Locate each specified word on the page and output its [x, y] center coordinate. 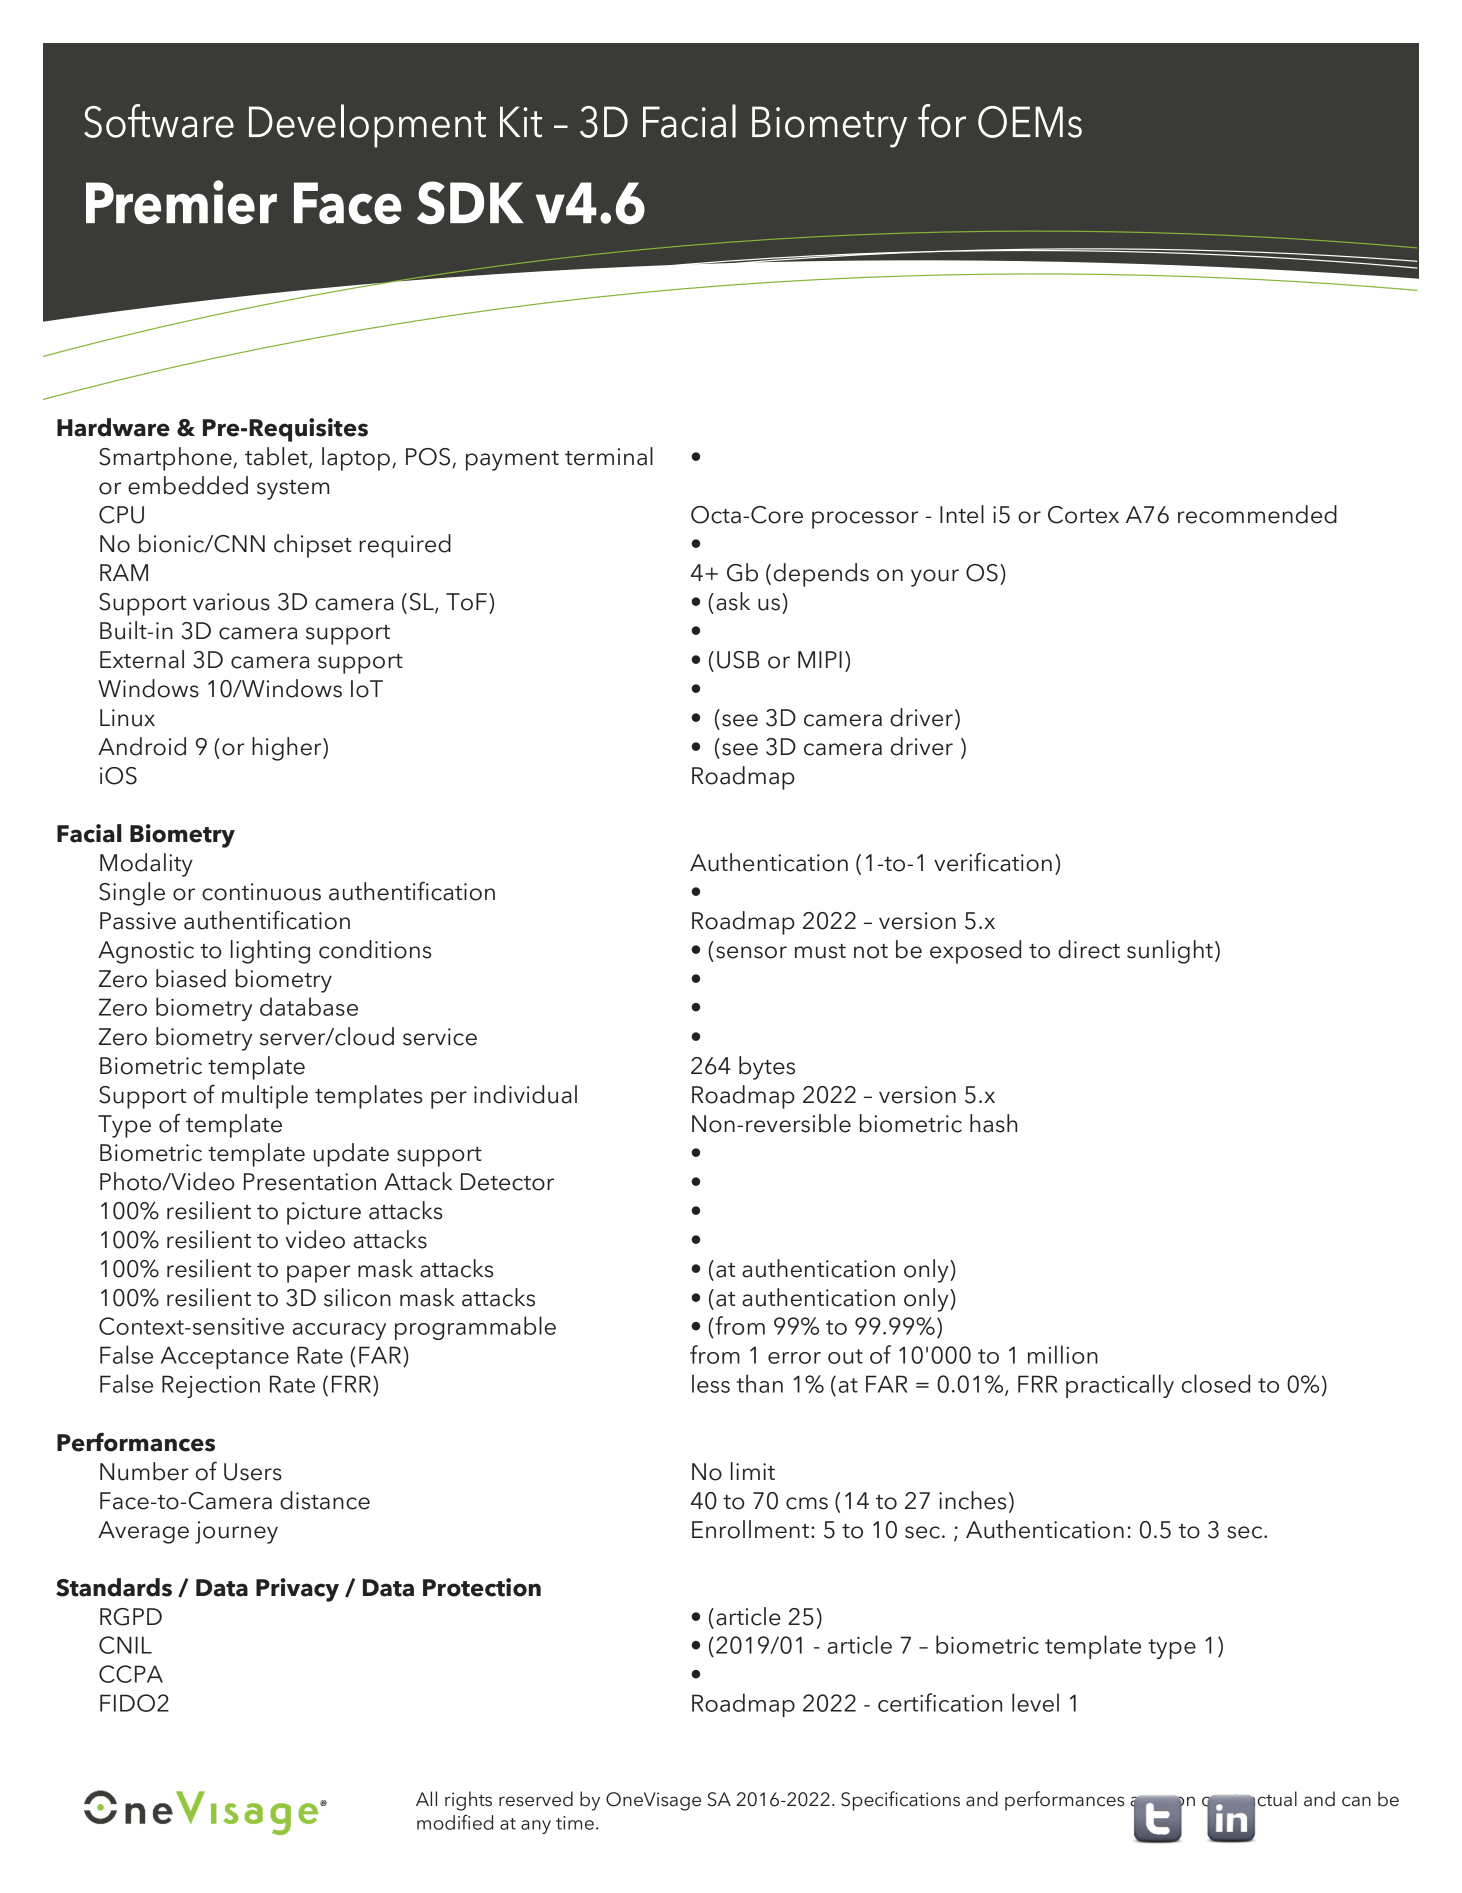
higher [288, 749]
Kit [521, 122]
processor [865, 520]
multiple [265, 1097]
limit [753, 1471]
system [293, 490]
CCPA [131, 1674]
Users [253, 1472]
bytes [767, 1068]
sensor [751, 952]
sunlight [1170, 952]
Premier [181, 202]
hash [993, 1123]
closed [1216, 1383]
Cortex [1083, 515]
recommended [1257, 514]
